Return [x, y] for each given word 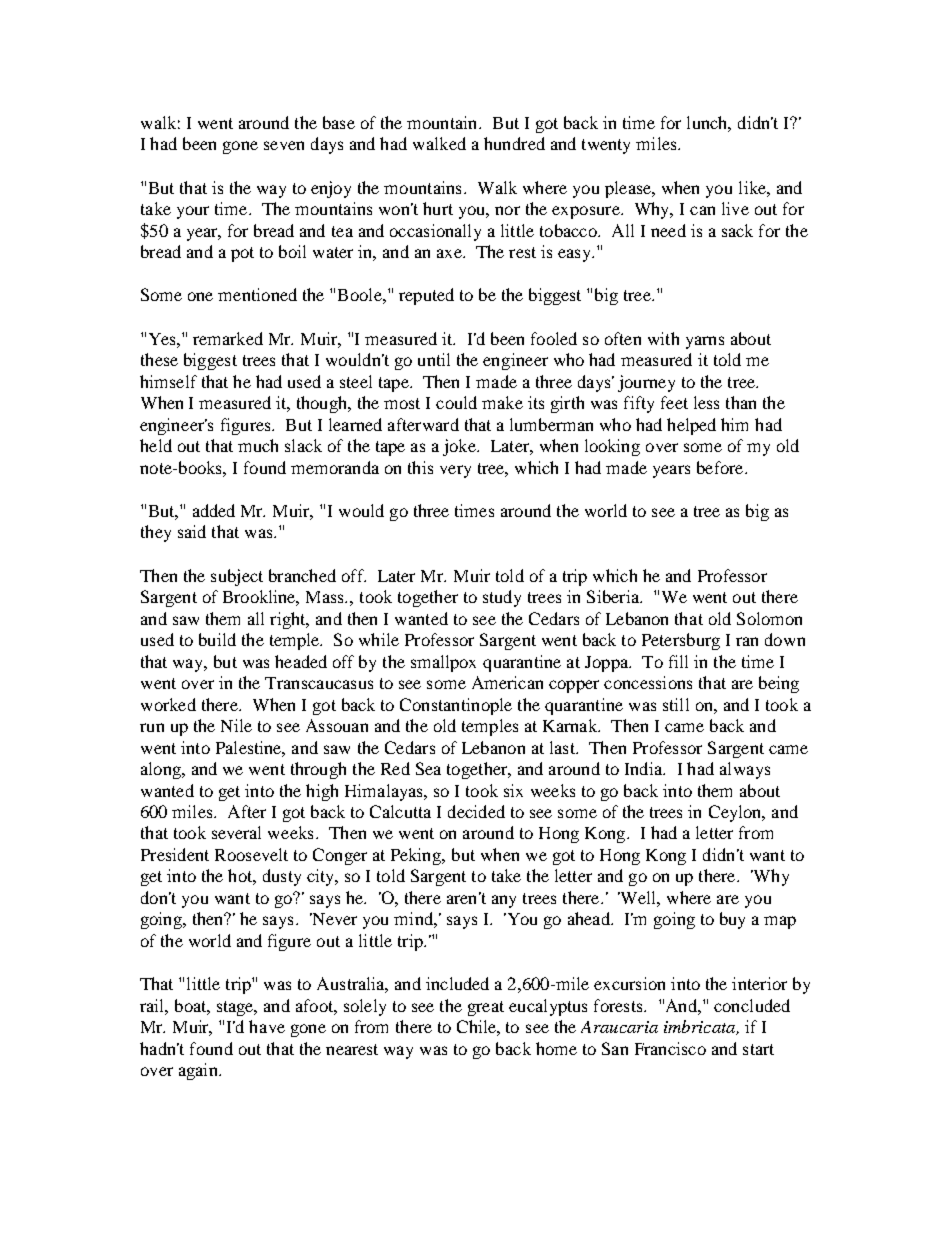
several [236, 832]
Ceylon [736, 813]
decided [476, 811]
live [735, 208]
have [267, 1026]
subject [237, 577]
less [706, 402]
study [502, 598]
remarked [228, 338]
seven [284, 145]
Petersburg [681, 641]
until [434, 359]
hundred [514, 143]
